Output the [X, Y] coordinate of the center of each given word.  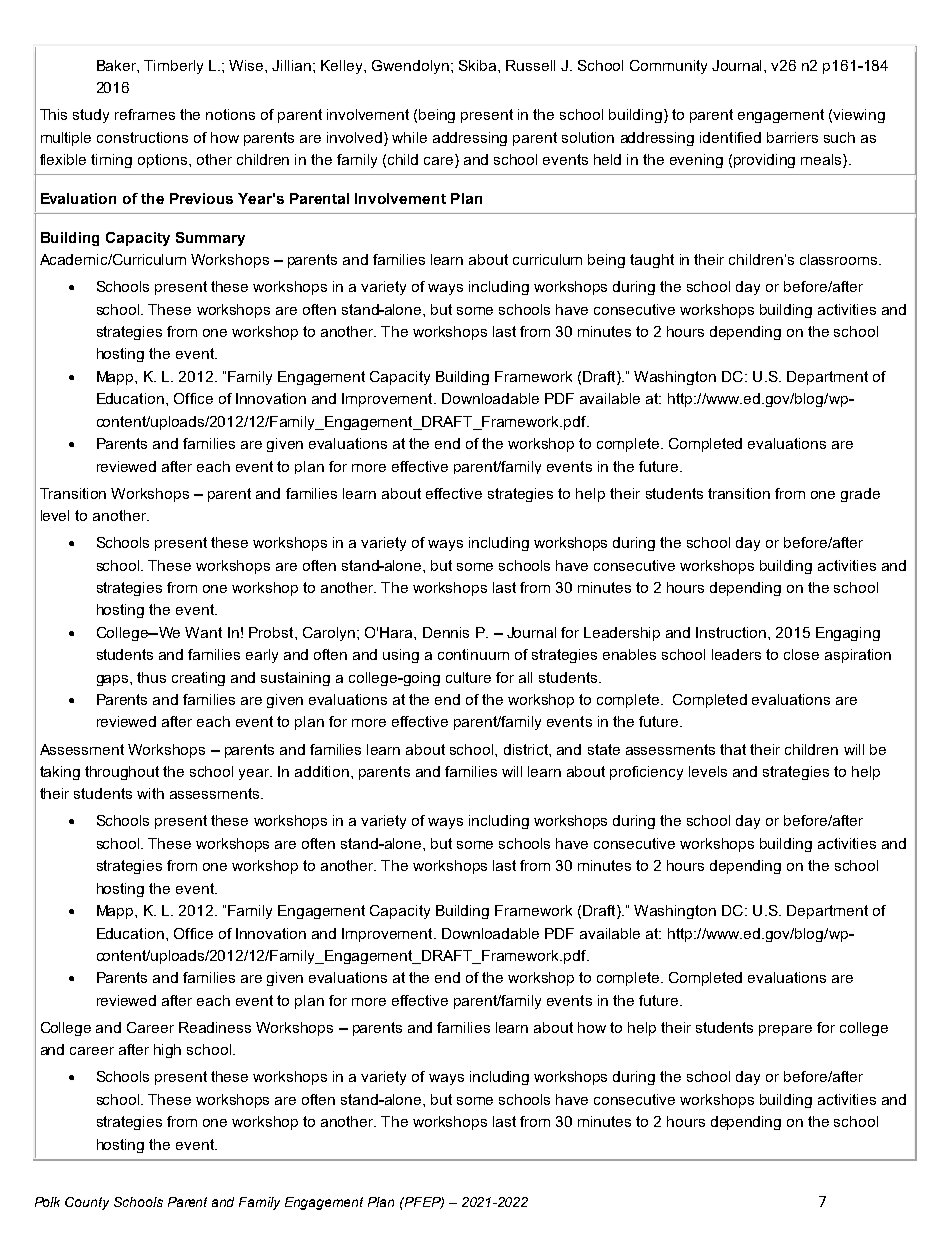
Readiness [215, 1027]
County [87, 1203]
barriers [792, 137]
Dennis [446, 632]
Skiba [479, 65]
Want [203, 632]
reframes [145, 114]
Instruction [732, 632]
